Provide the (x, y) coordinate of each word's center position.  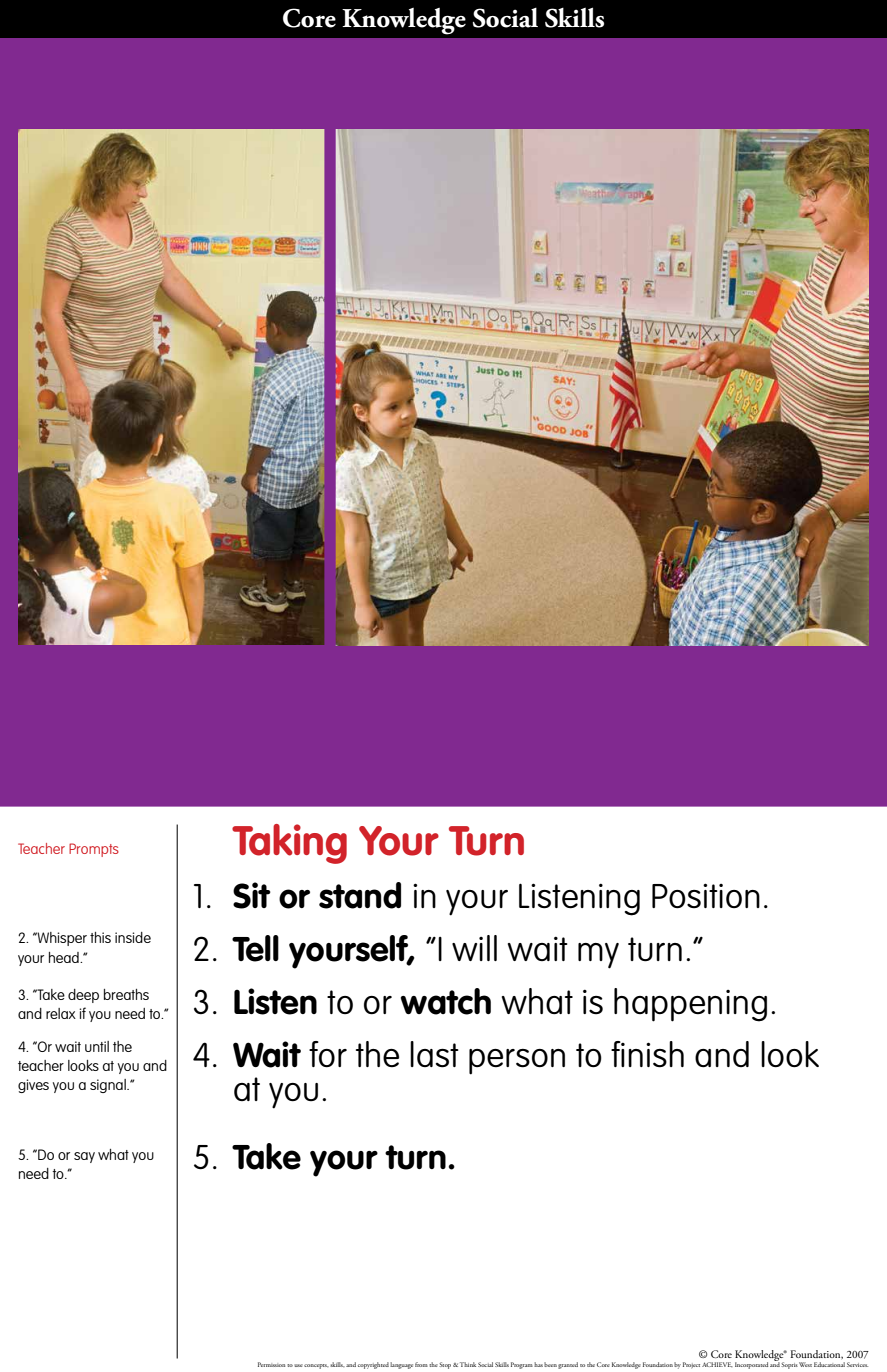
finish (647, 1054)
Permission (271, 1364)
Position (706, 896)
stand (360, 895)
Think (468, 1364)
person (517, 1062)
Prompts (94, 850)
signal (109, 1086)
